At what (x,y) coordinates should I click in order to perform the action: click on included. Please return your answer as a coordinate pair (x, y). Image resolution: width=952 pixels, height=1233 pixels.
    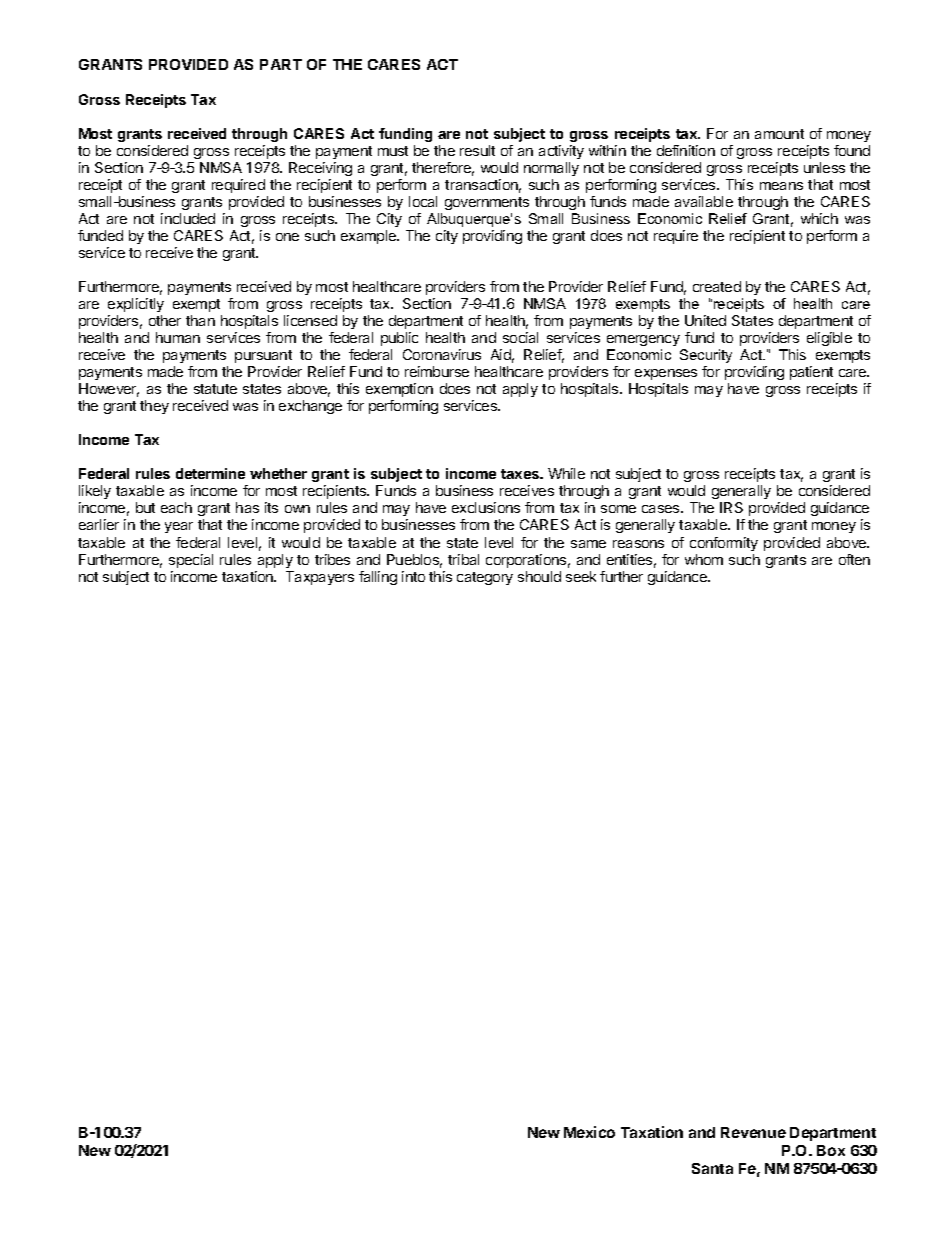
    Looking at the image, I should click on (188, 218).
